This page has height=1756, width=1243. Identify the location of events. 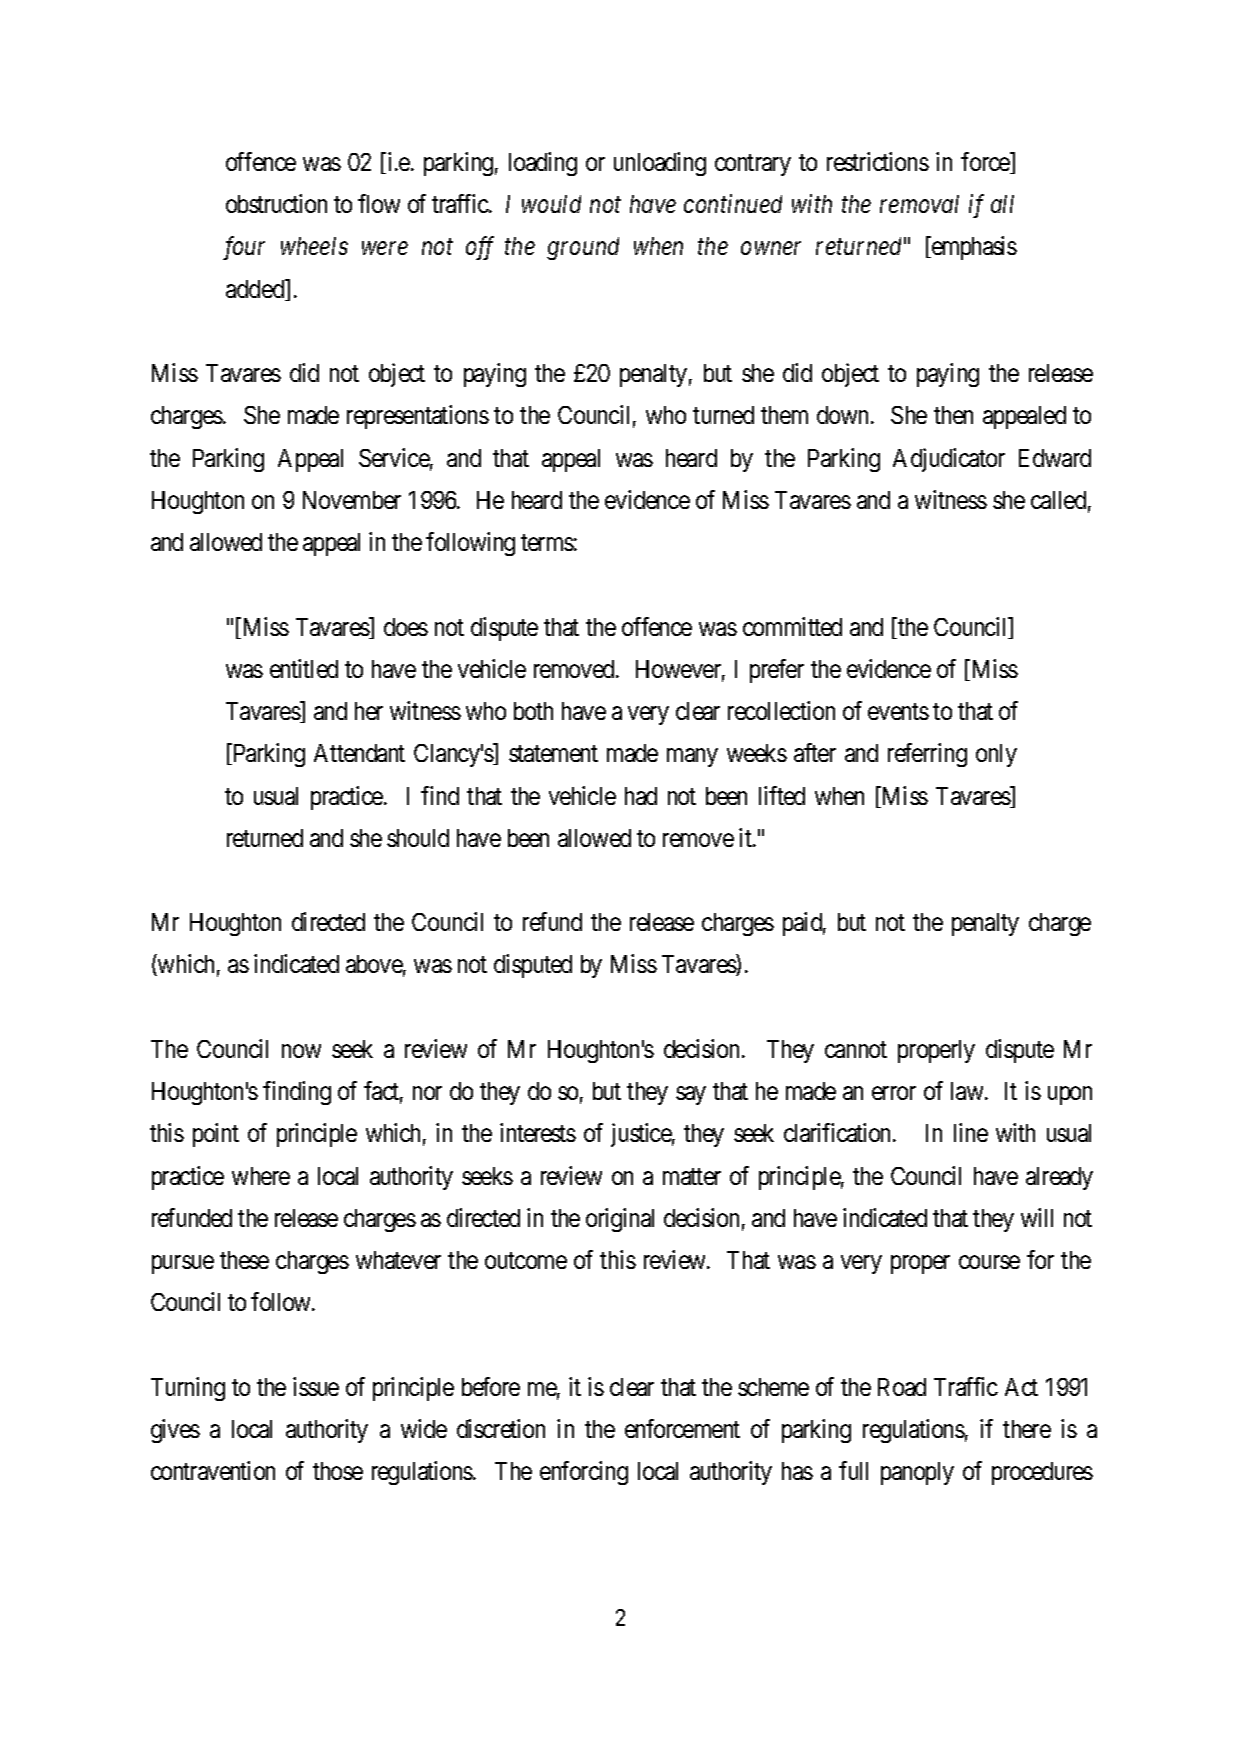
(898, 712).
